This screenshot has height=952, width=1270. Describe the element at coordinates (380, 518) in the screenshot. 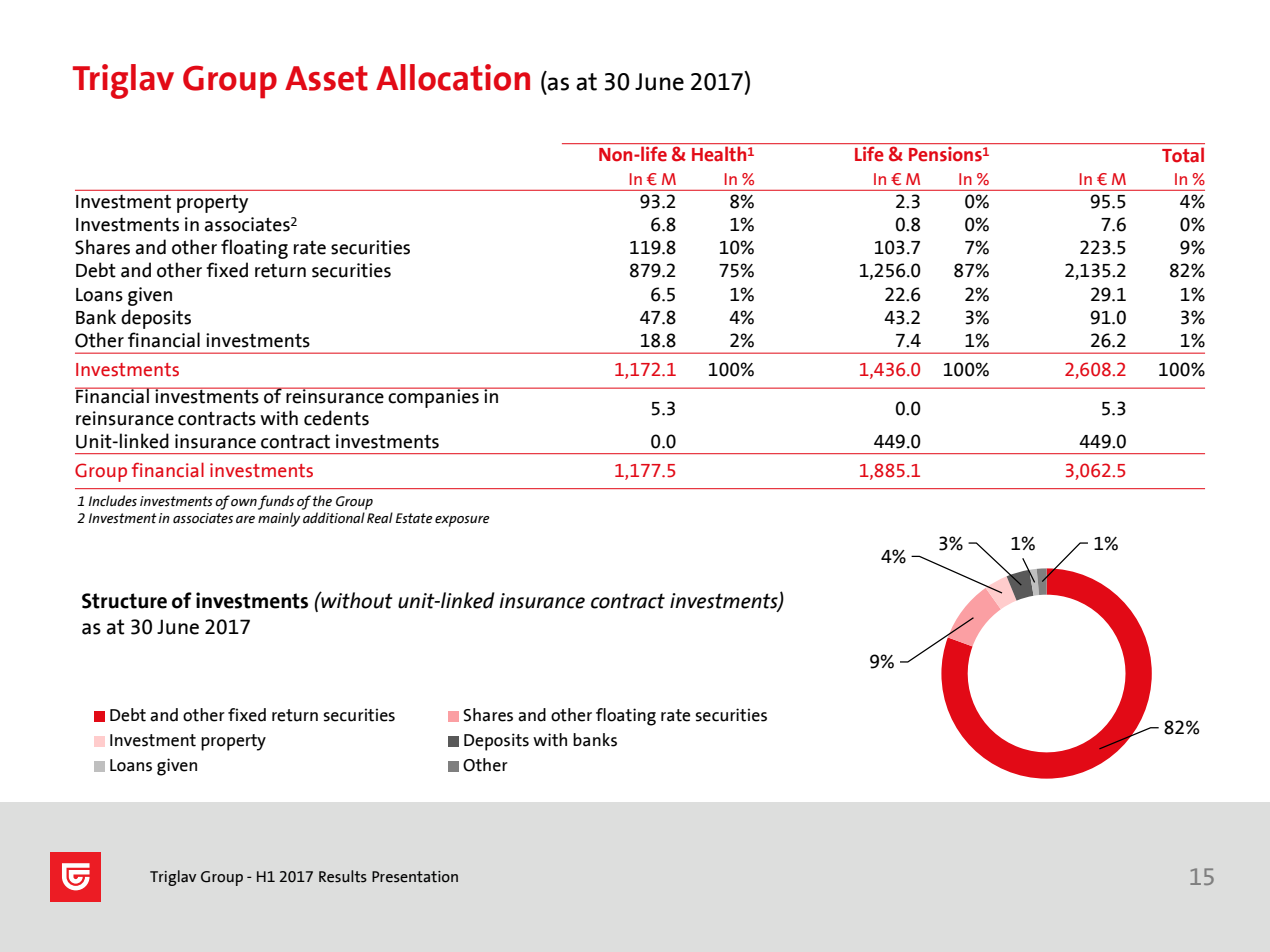

I see `Real` at that location.
